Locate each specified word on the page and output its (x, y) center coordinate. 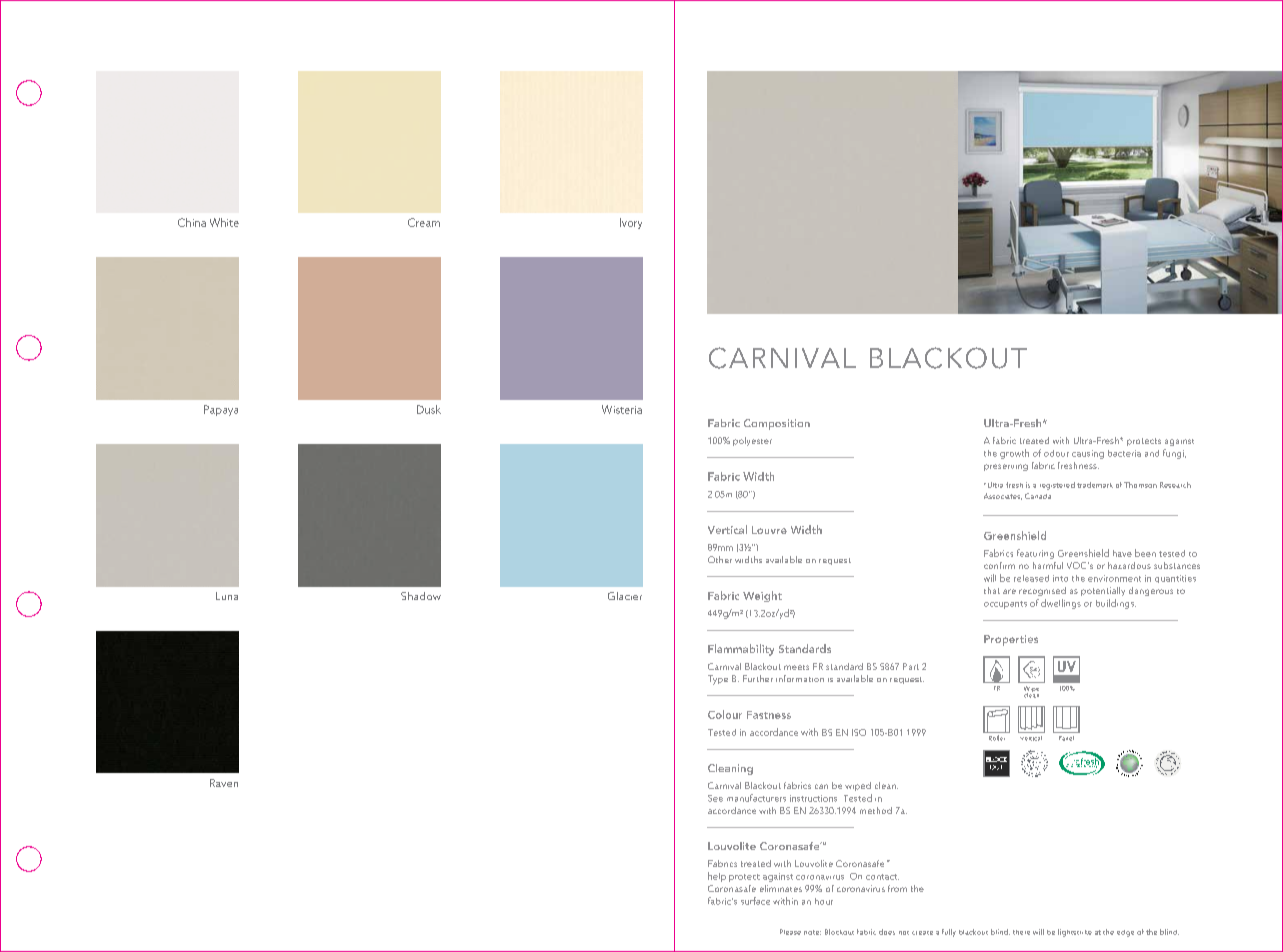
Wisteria (622, 409)
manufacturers (756, 798)
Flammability (741, 650)
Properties (1011, 640)
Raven (224, 783)
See (715, 798)
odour (1056, 453)
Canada (1038, 496)
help (717, 877)
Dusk (429, 409)
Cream (424, 222)
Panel (1066, 738)
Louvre (769, 530)
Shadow (421, 596)
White (224, 222)
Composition (777, 424)
